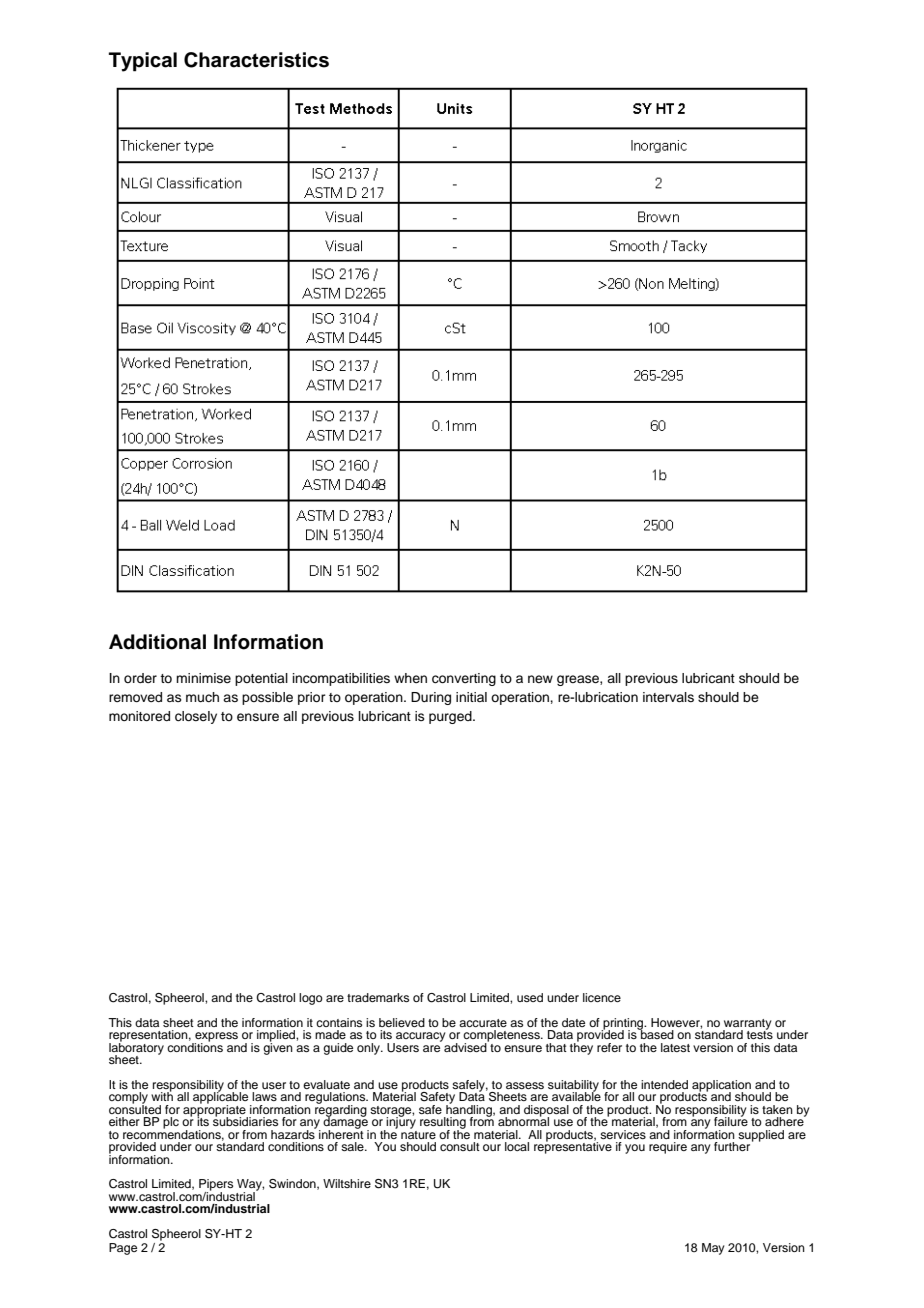  What do you see at coordinates (216, 1186) in the page?
I see `Pipers` at bounding box center [216, 1186].
